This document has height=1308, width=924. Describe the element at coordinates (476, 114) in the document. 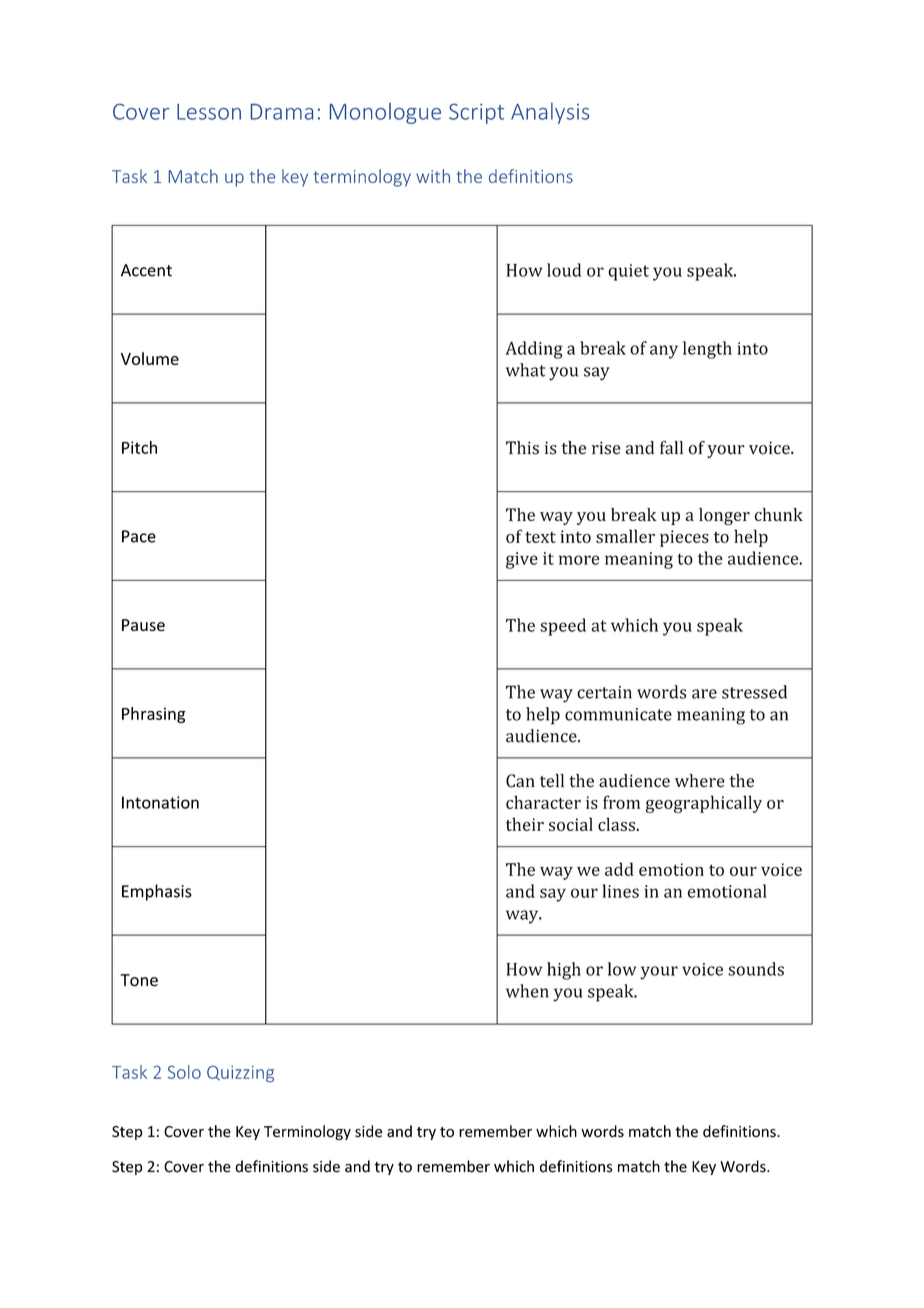

I see `Script` at that location.
